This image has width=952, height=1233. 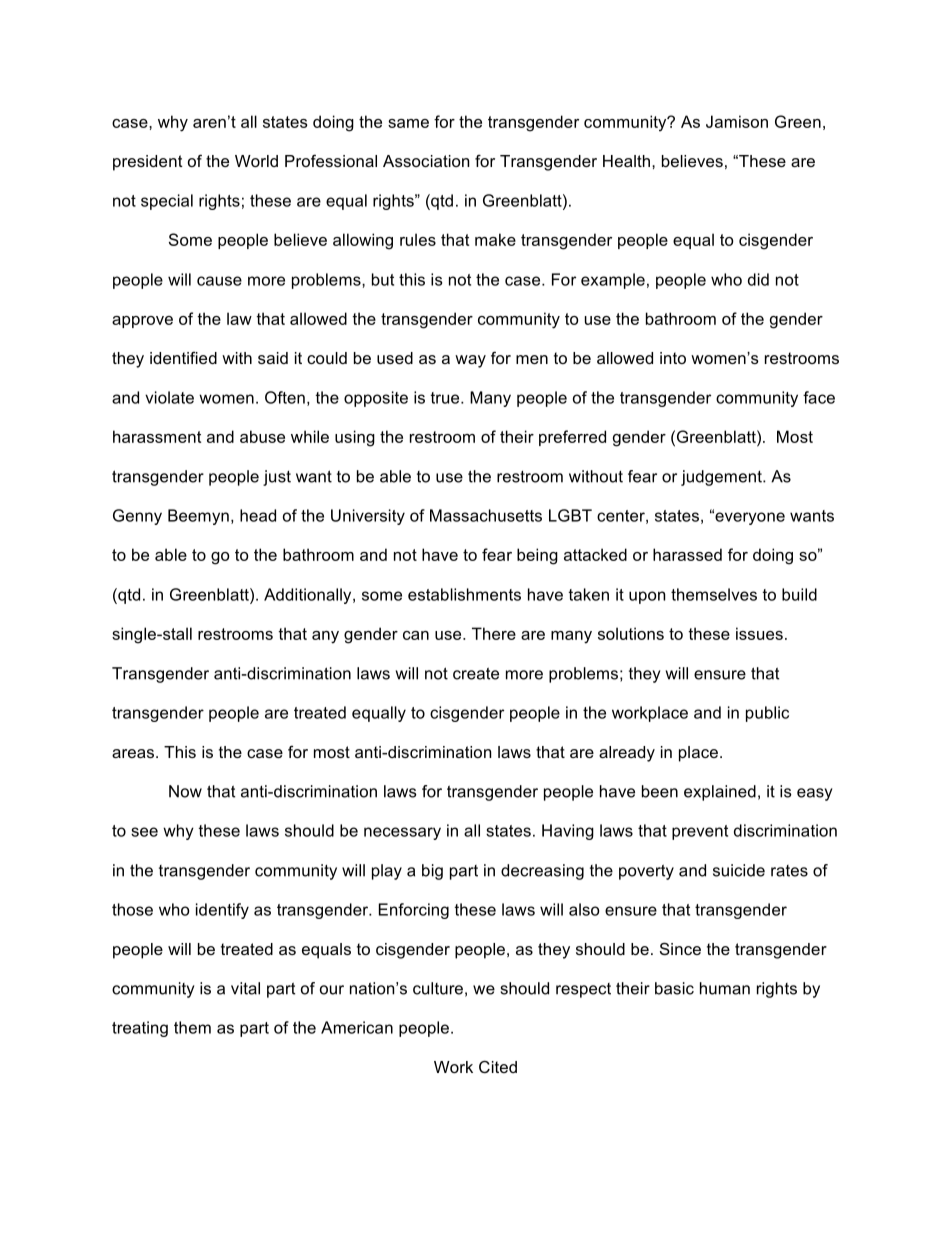 I want to click on World, so click(x=256, y=161).
